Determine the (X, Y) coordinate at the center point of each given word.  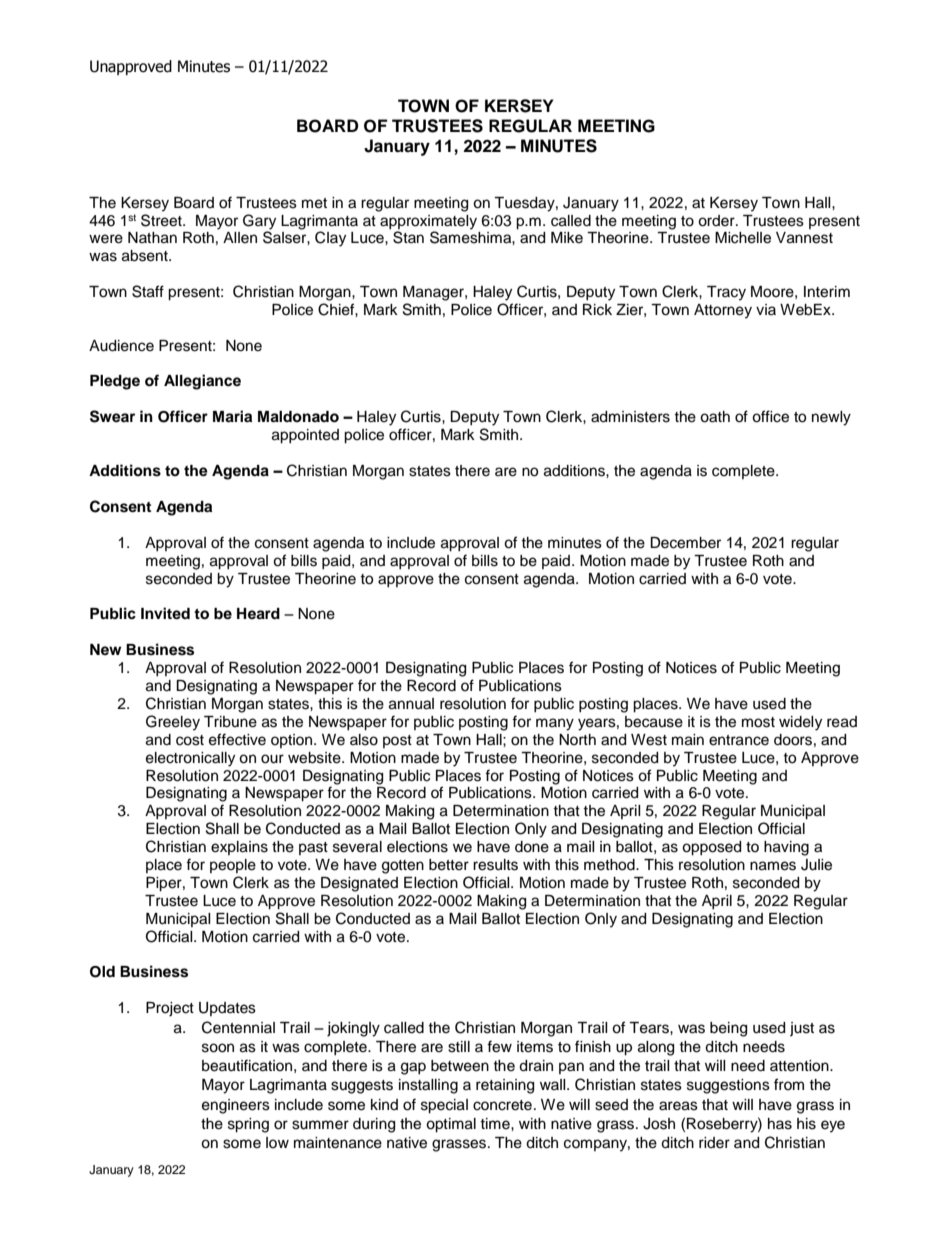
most (758, 722)
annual (411, 704)
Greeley (173, 723)
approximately (428, 222)
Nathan (152, 238)
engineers (236, 1106)
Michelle (743, 238)
